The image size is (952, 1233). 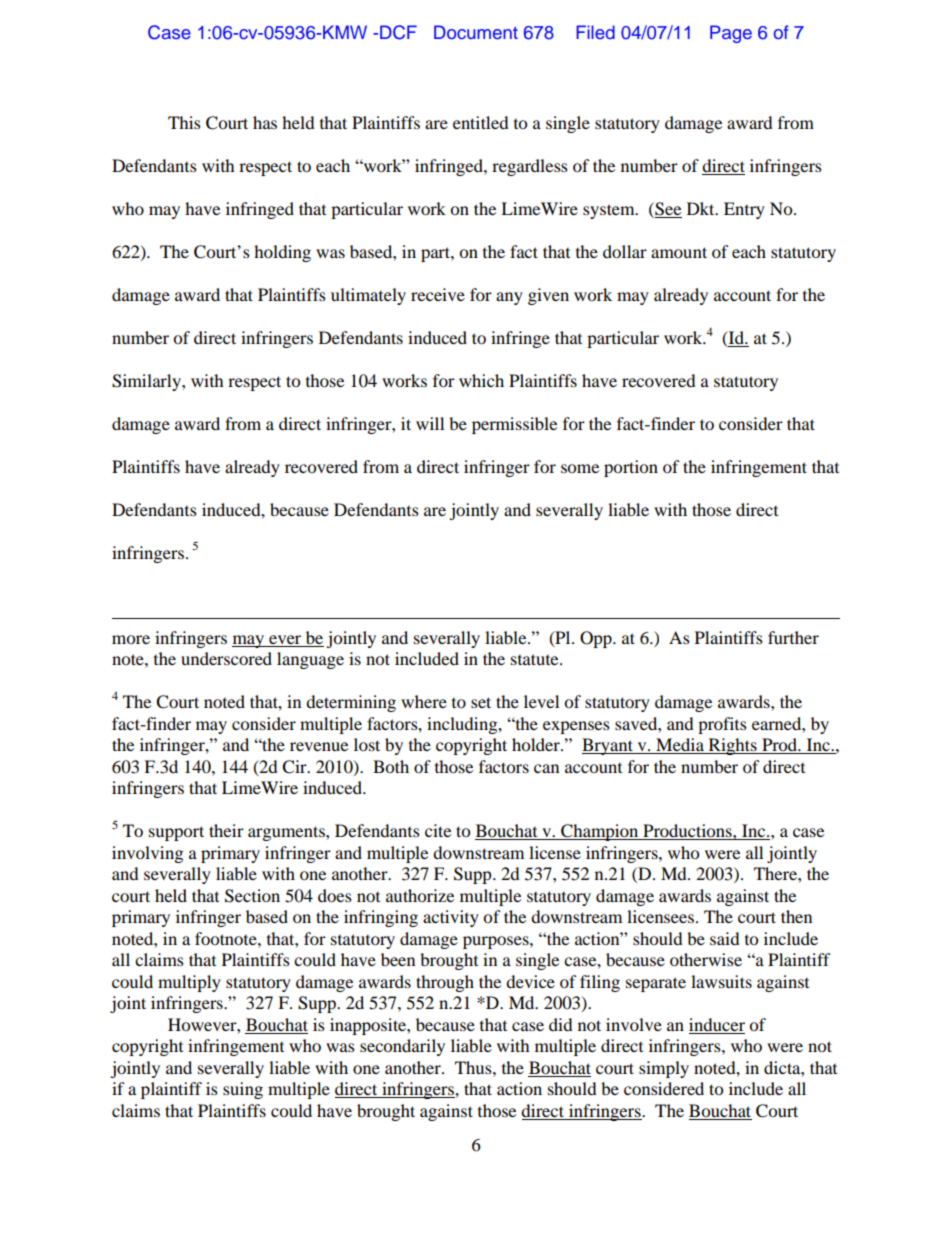 What do you see at coordinates (474, 1067) in the screenshot?
I see `Thus` at bounding box center [474, 1067].
